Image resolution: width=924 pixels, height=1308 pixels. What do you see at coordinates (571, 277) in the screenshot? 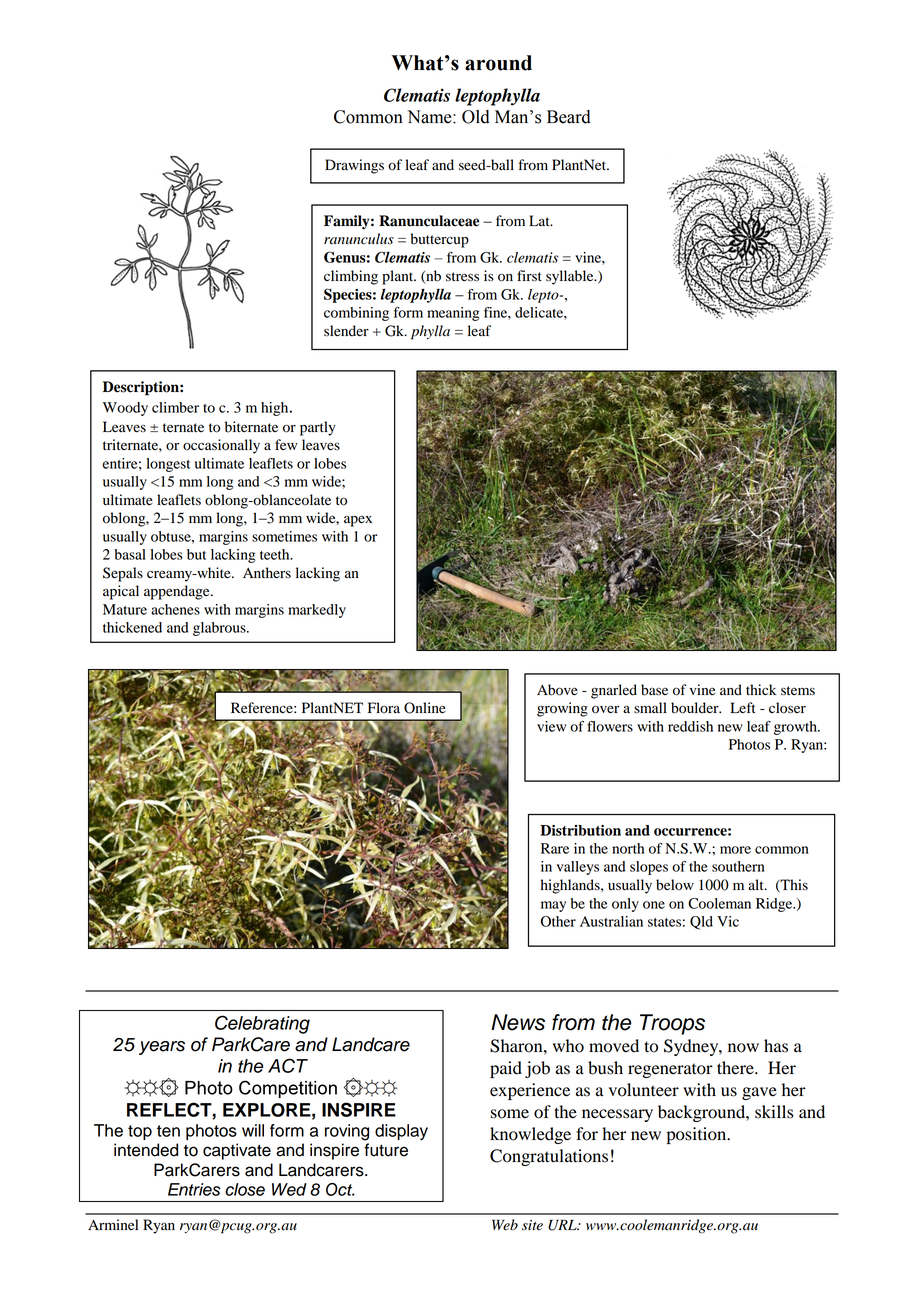
I see `syllable` at bounding box center [571, 277].
